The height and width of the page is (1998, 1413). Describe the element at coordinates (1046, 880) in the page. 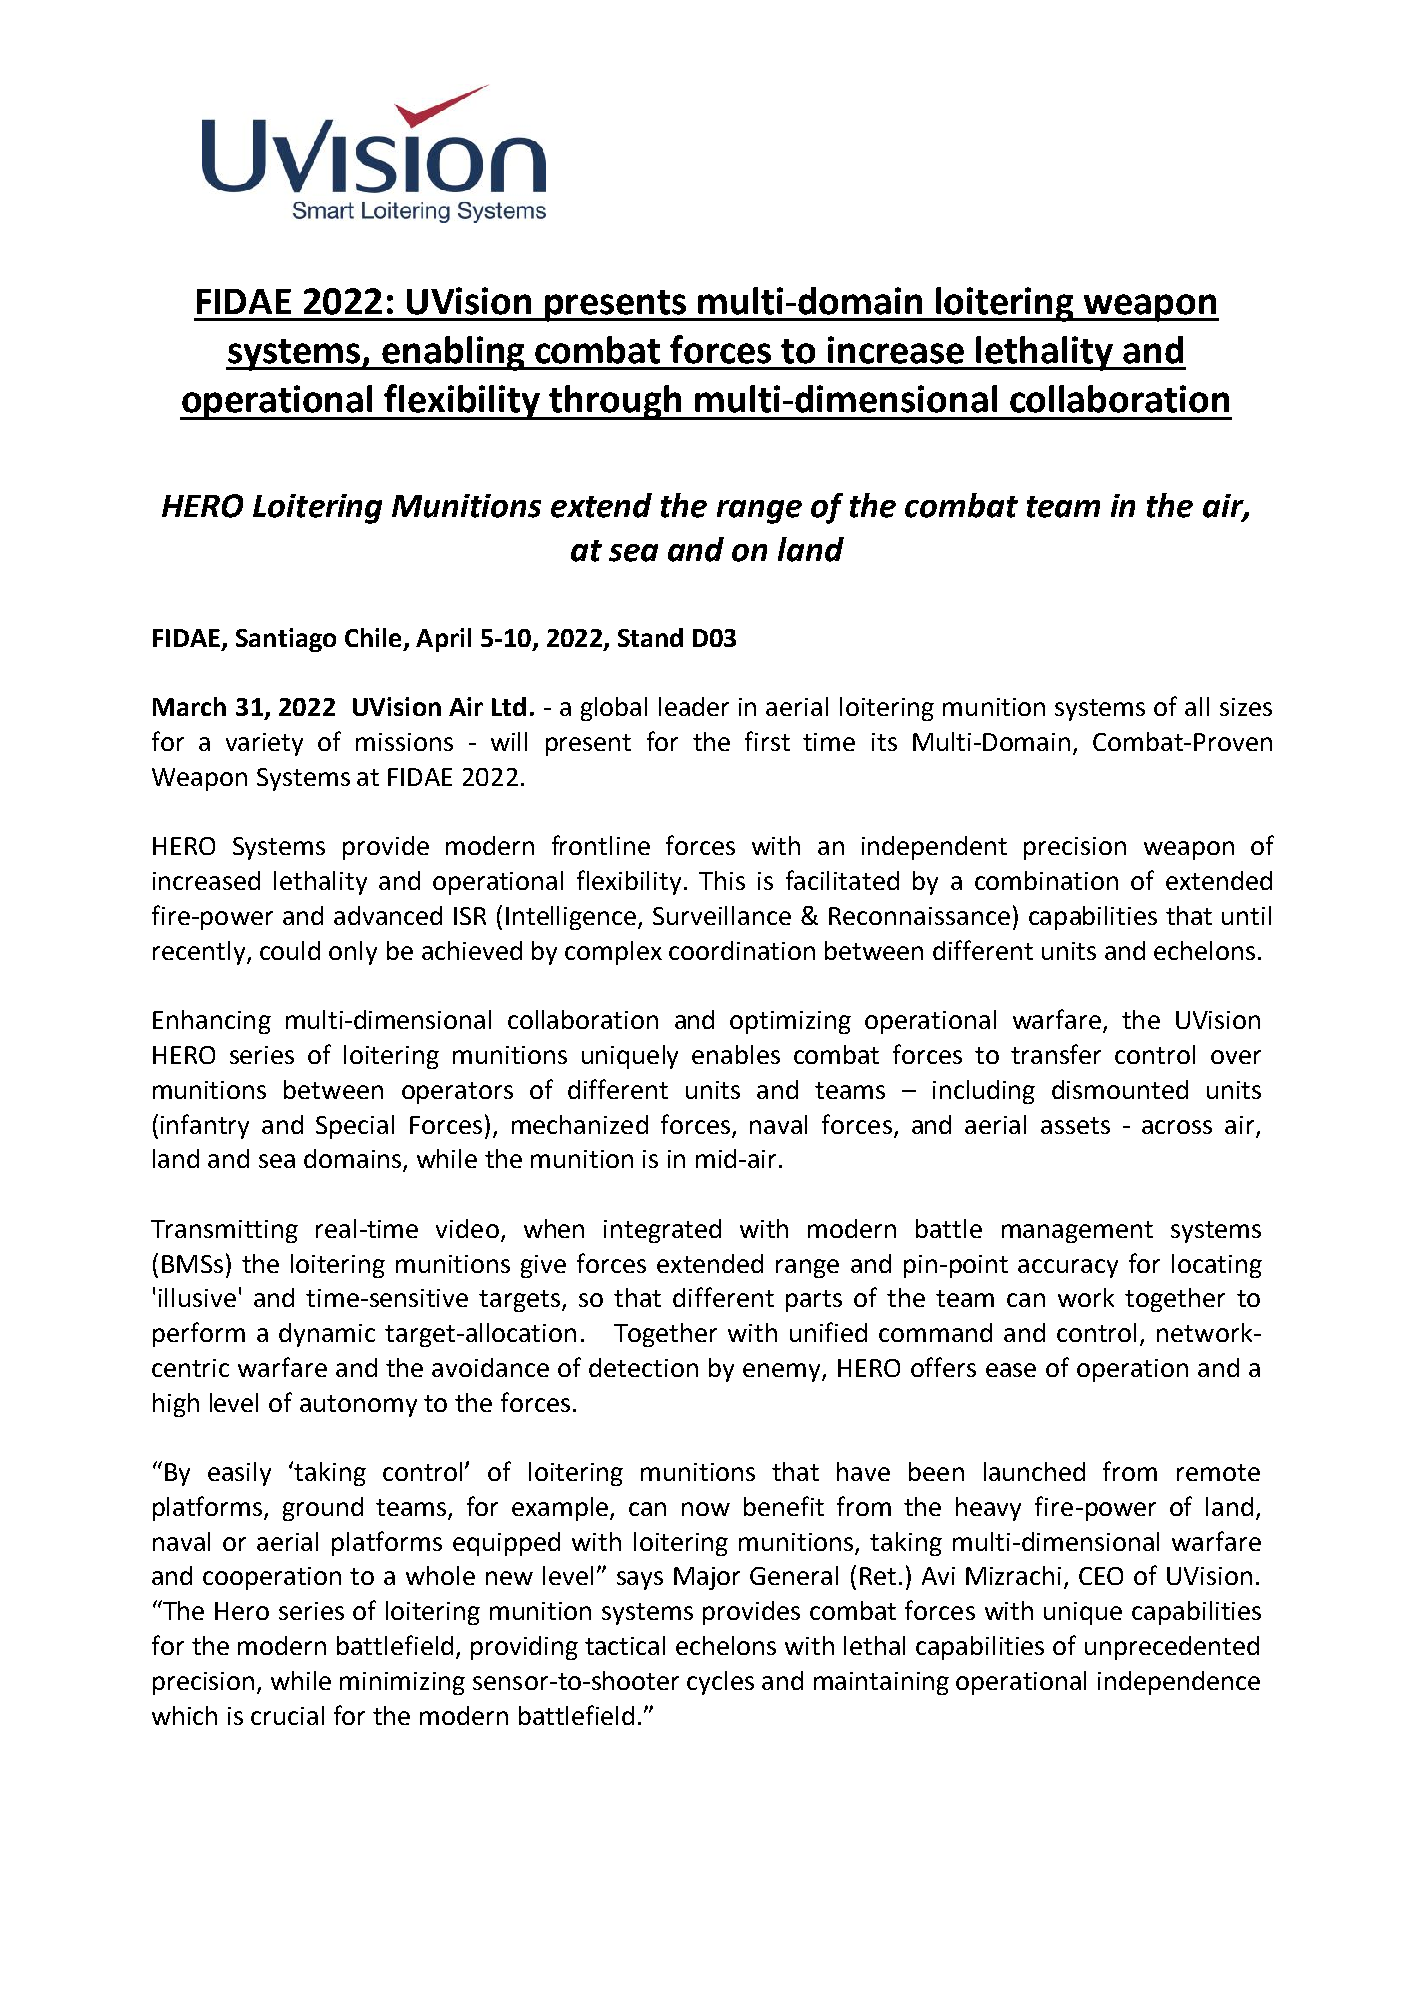

I see `combination` at that location.
